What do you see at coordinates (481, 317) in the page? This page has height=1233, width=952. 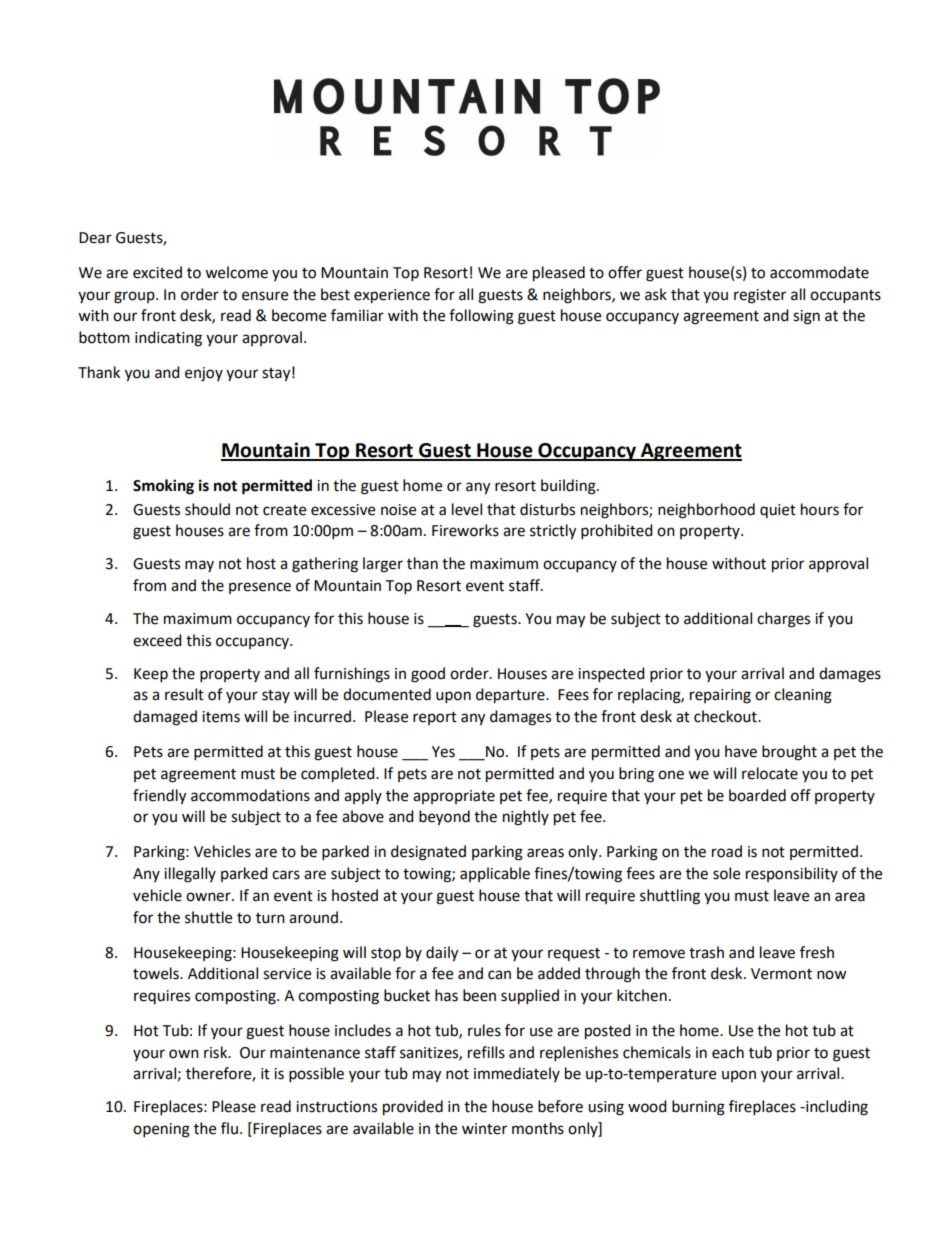 I see `following` at bounding box center [481, 317].
